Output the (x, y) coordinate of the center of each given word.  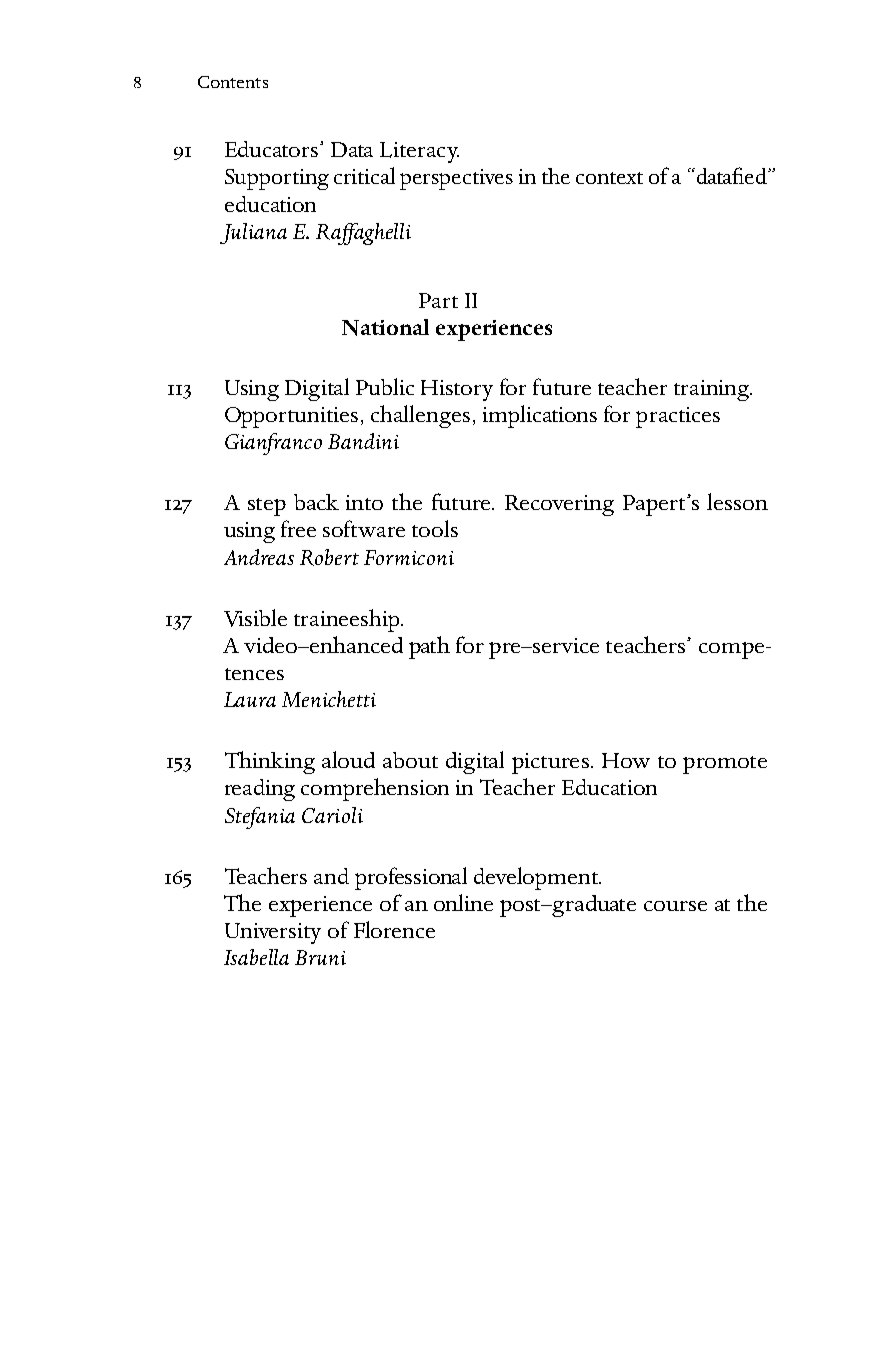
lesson (737, 501)
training (713, 390)
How (626, 760)
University (273, 933)
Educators (273, 149)
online (463, 902)
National (385, 327)
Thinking (270, 762)
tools (435, 528)
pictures (550, 763)
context (609, 178)
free (298, 528)
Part (438, 300)
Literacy (419, 152)
